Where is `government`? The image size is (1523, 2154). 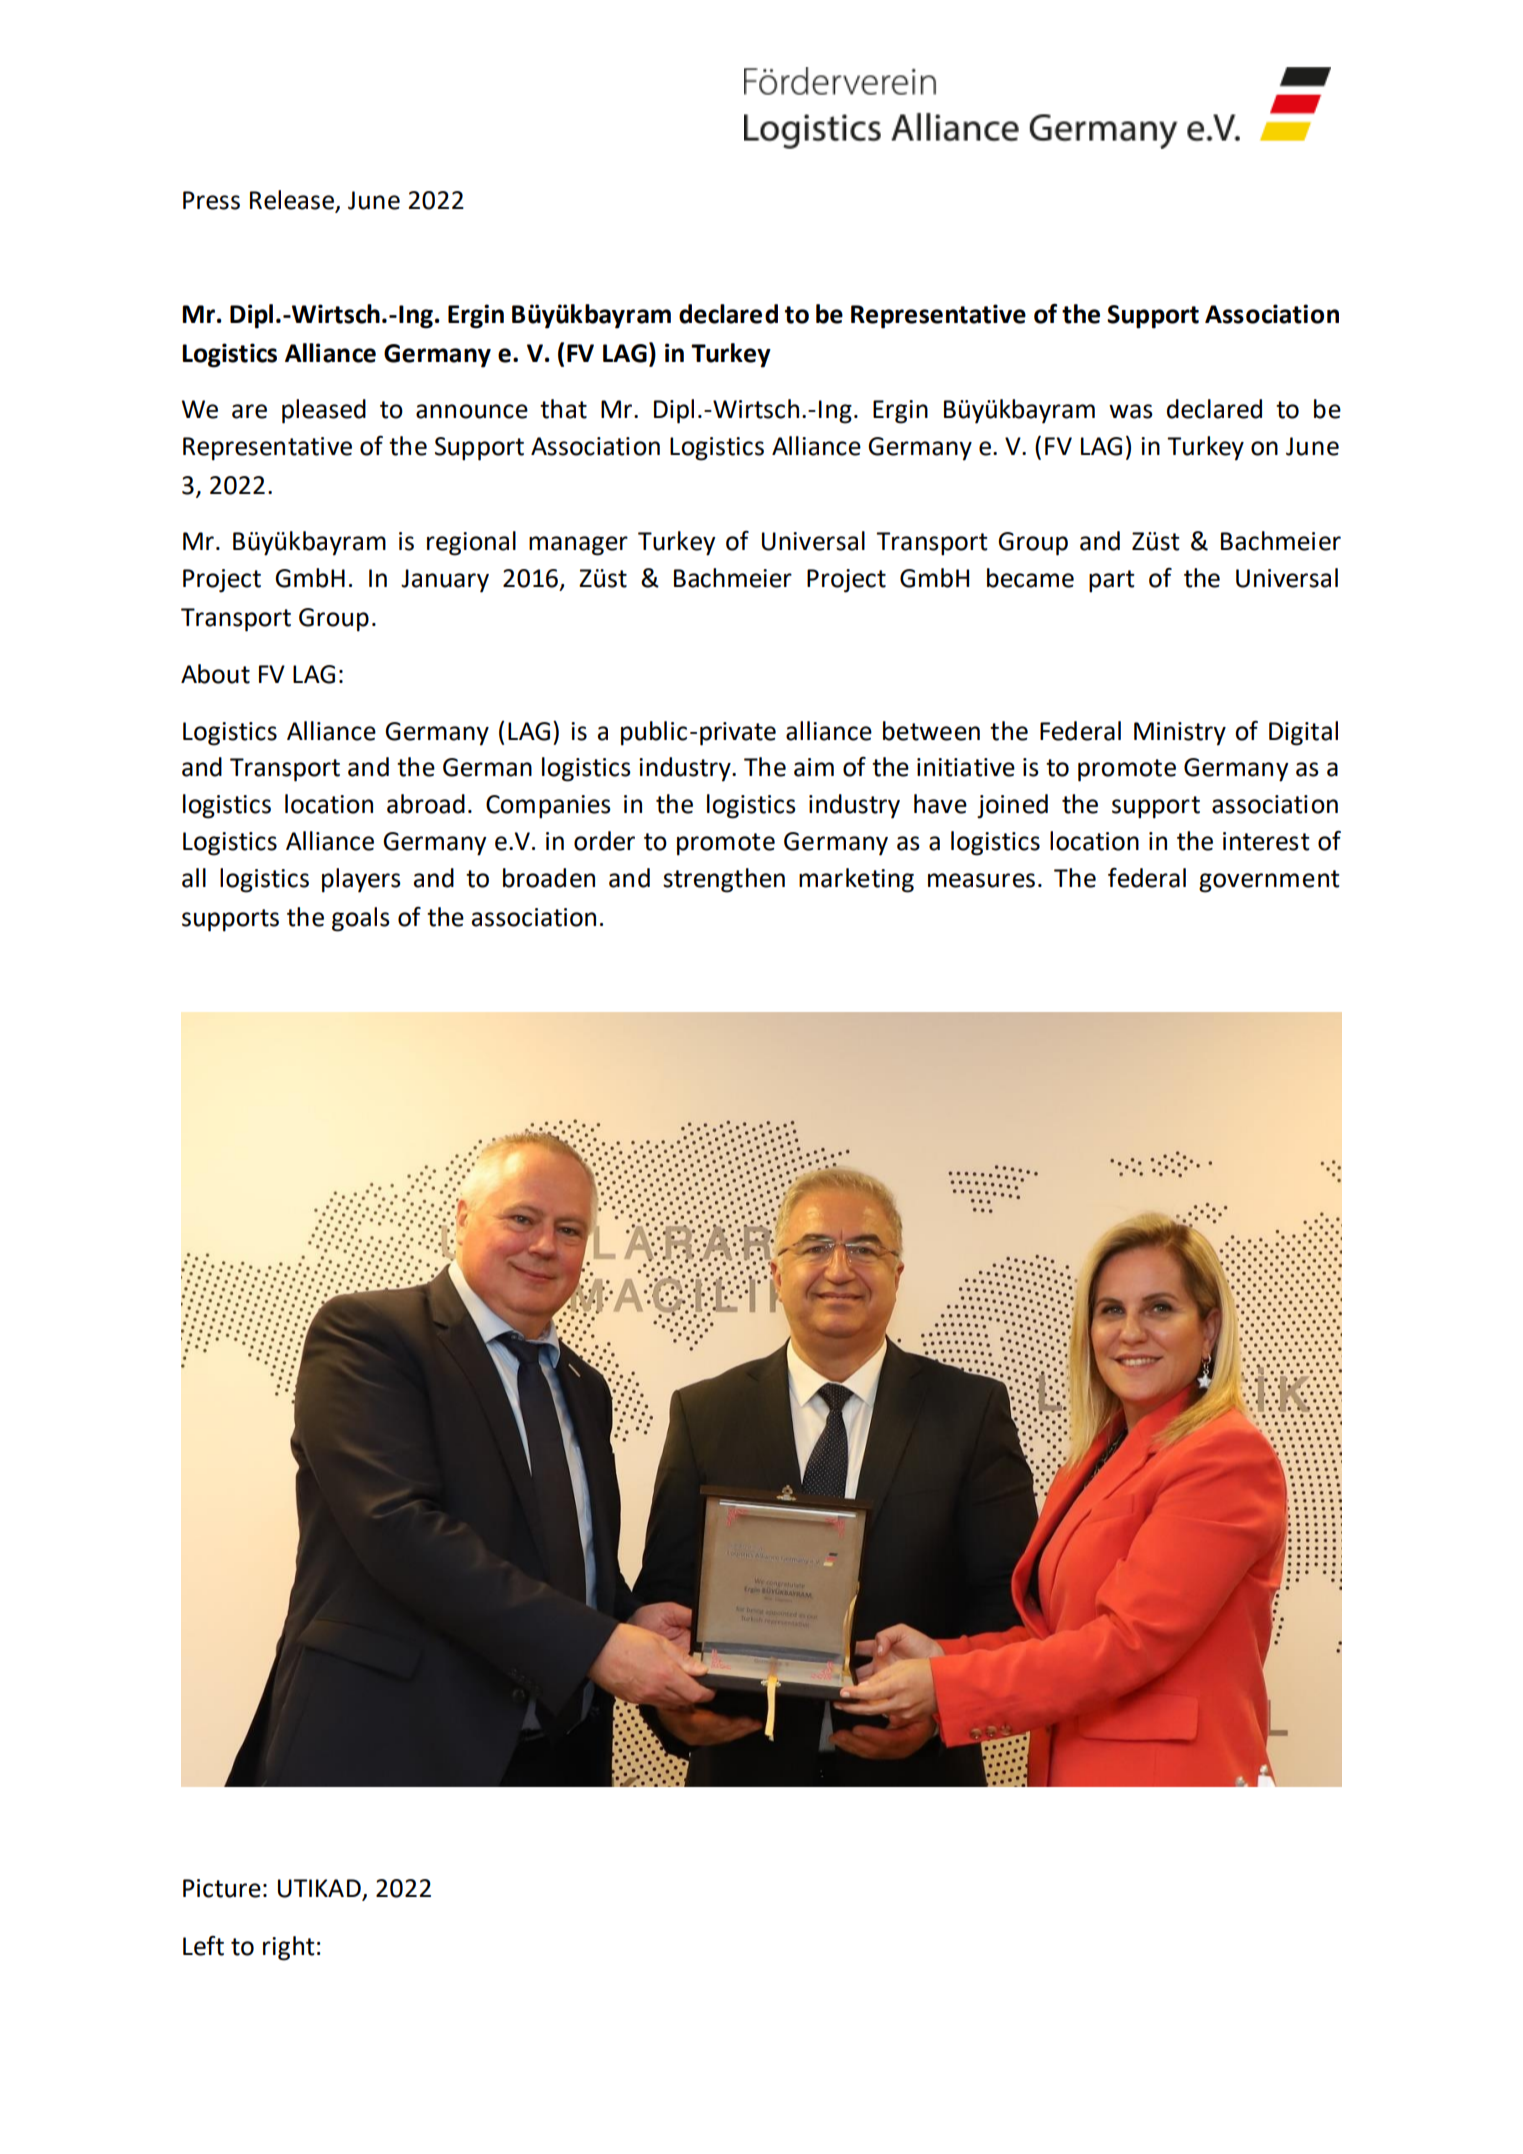 government is located at coordinates (1269, 881).
